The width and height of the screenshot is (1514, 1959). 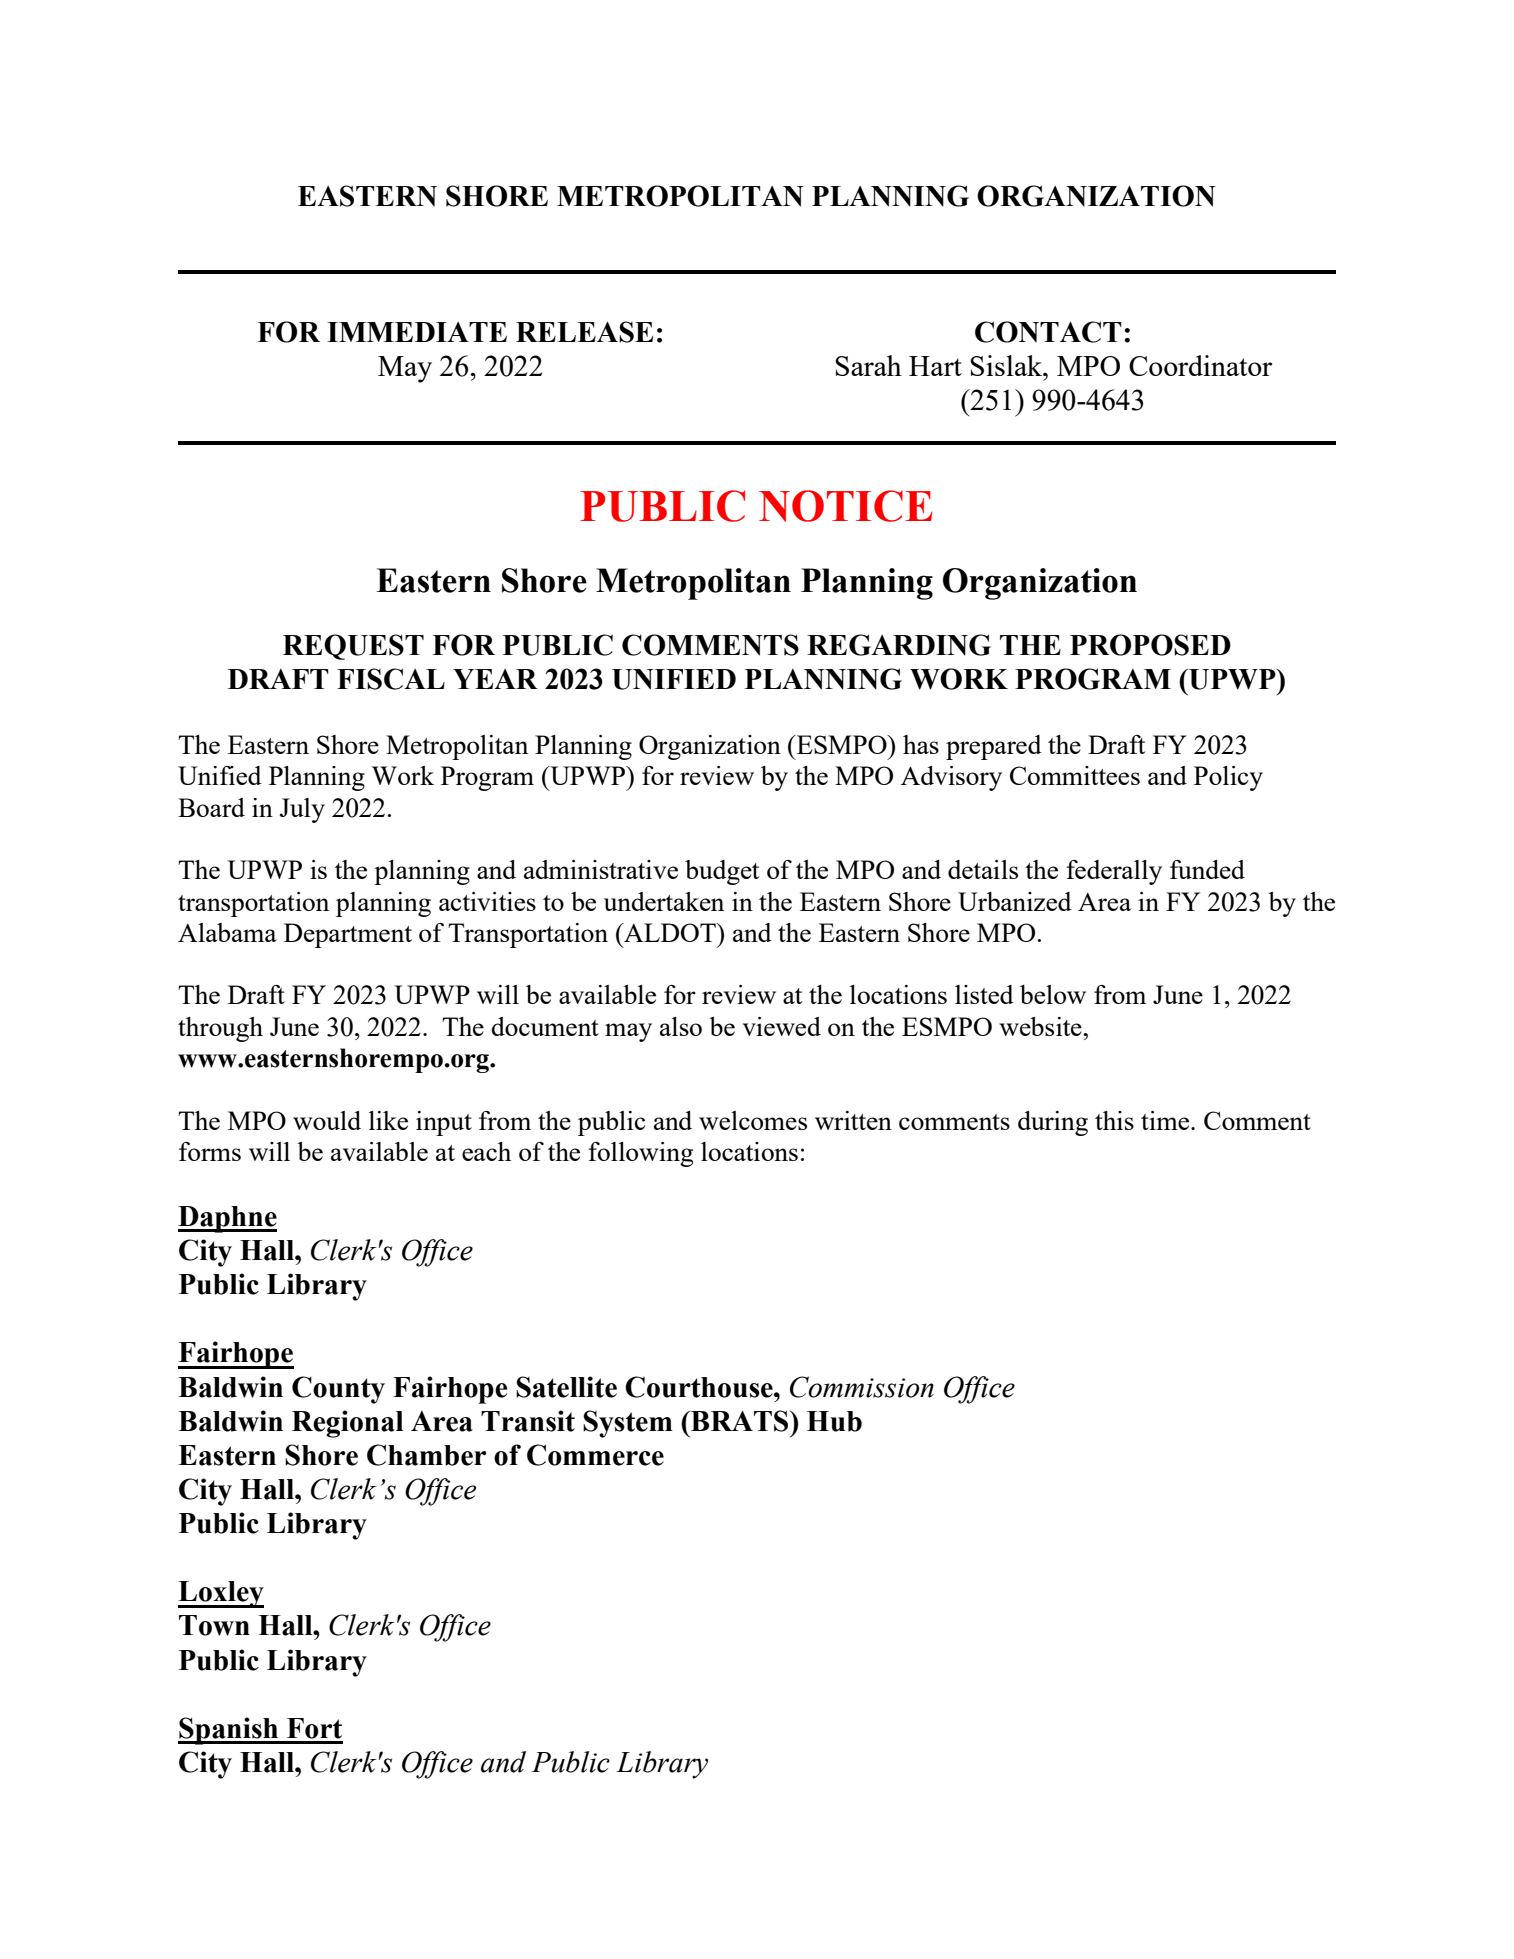 What do you see at coordinates (417, 332) in the screenshot?
I see `IMMEDIATE` at bounding box center [417, 332].
